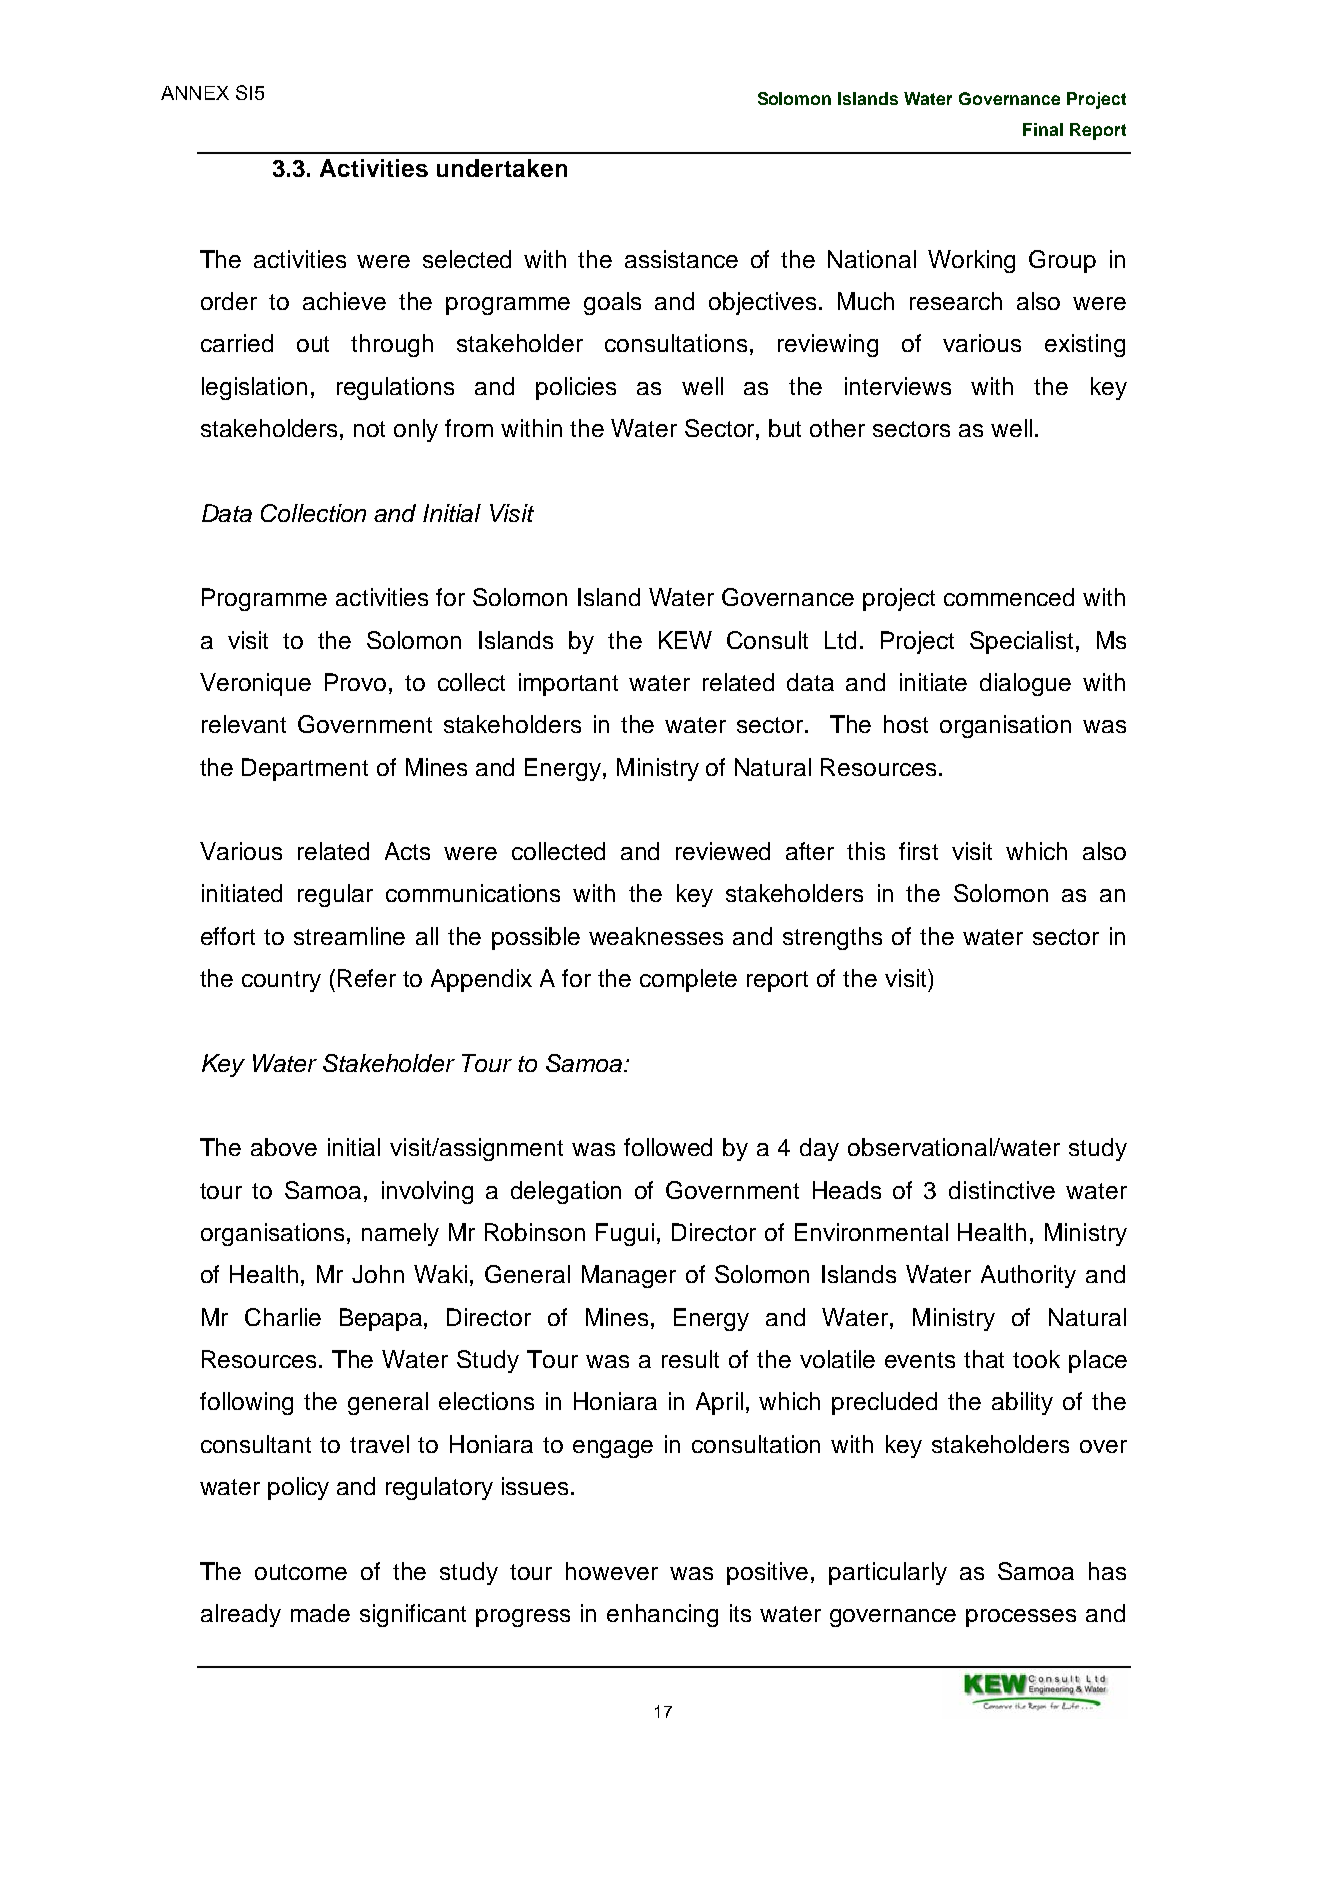  I want to click on ANNEX, so click(195, 93).
